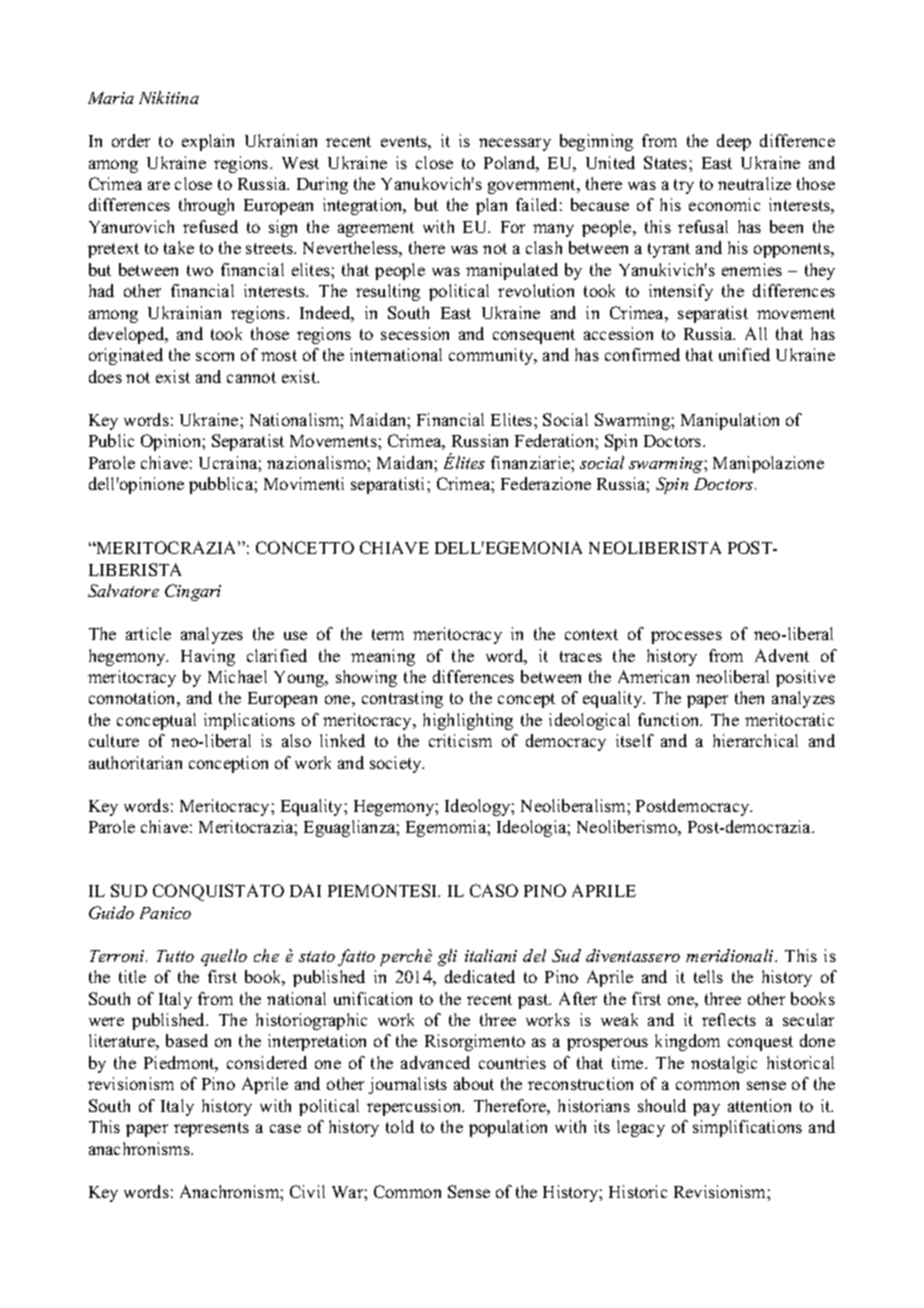 The width and height of the image is (924, 1308). What do you see at coordinates (508, 1128) in the image?
I see `population` at bounding box center [508, 1128].
